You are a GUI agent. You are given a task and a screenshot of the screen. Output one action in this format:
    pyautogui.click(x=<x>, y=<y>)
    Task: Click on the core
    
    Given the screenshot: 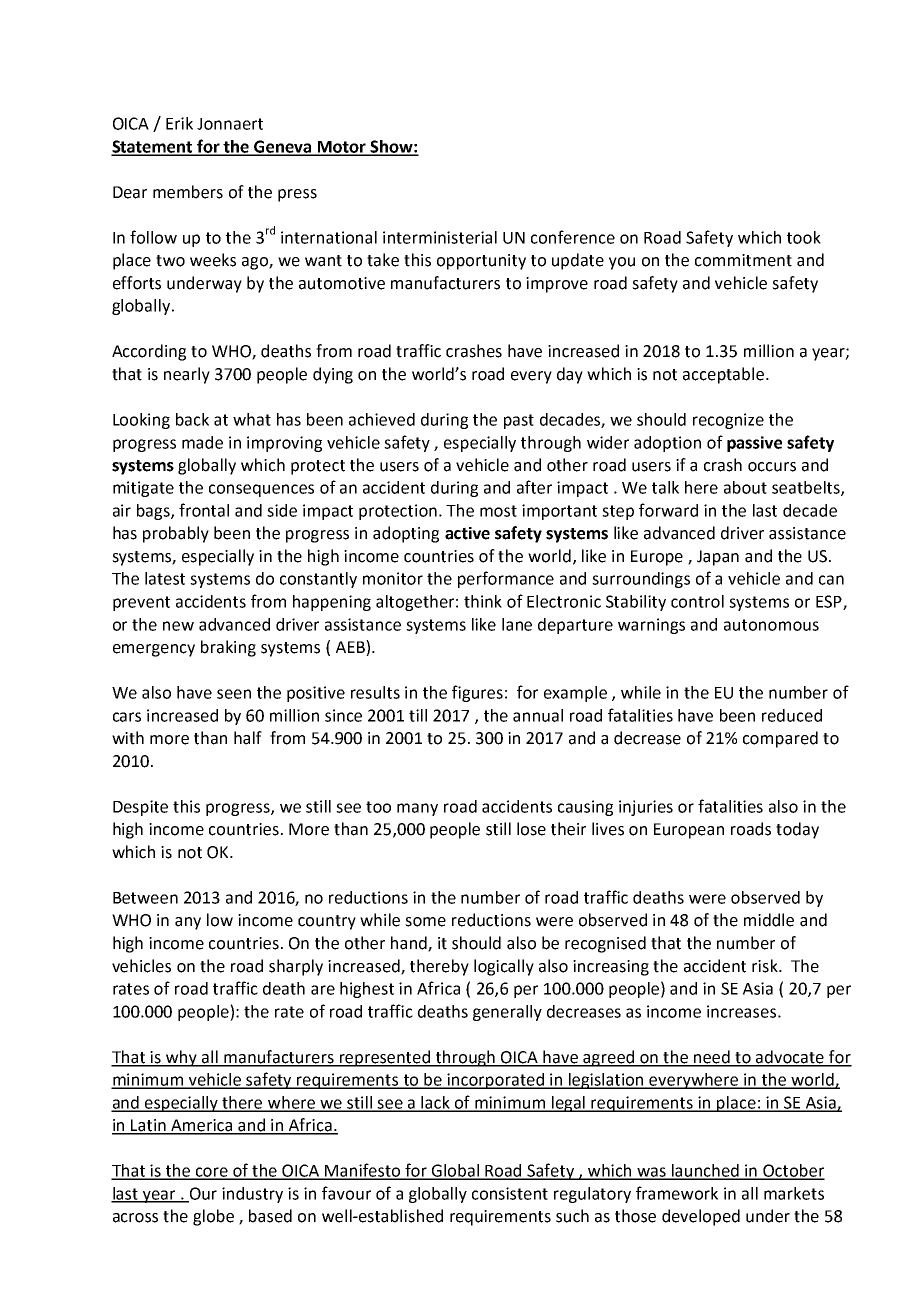 What is the action you would take?
    pyautogui.click(x=212, y=1173)
